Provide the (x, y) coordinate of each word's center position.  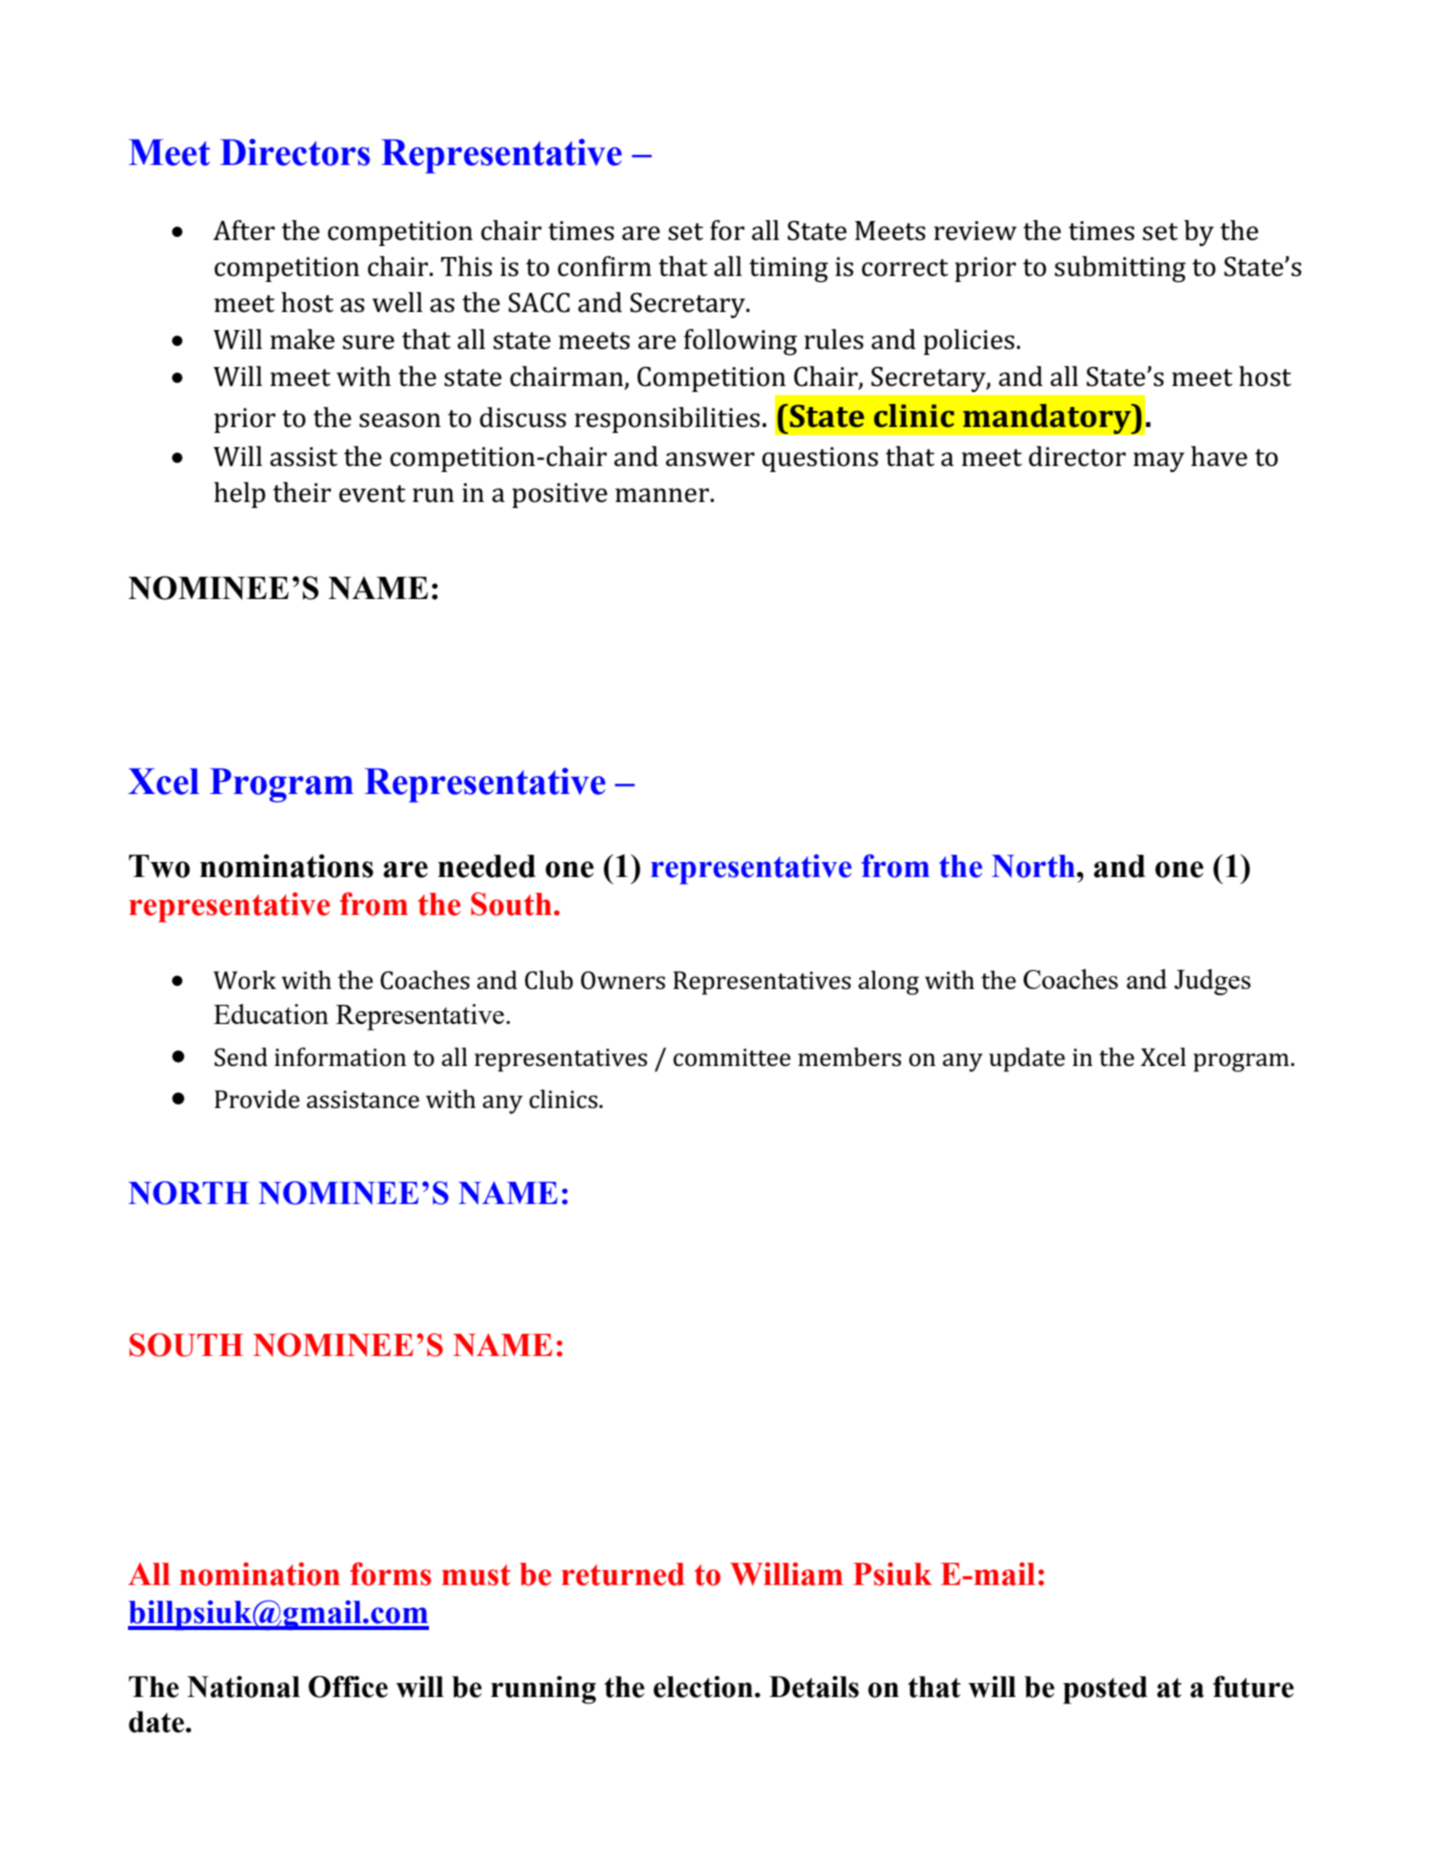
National (243, 1687)
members (849, 1057)
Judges (1212, 982)
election (703, 1687)
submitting (1120, 269)
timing (788, 270)
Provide (257, 1099)
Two (159, 866)
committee (732, 1057)
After (244, 230)
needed (487, 866)
